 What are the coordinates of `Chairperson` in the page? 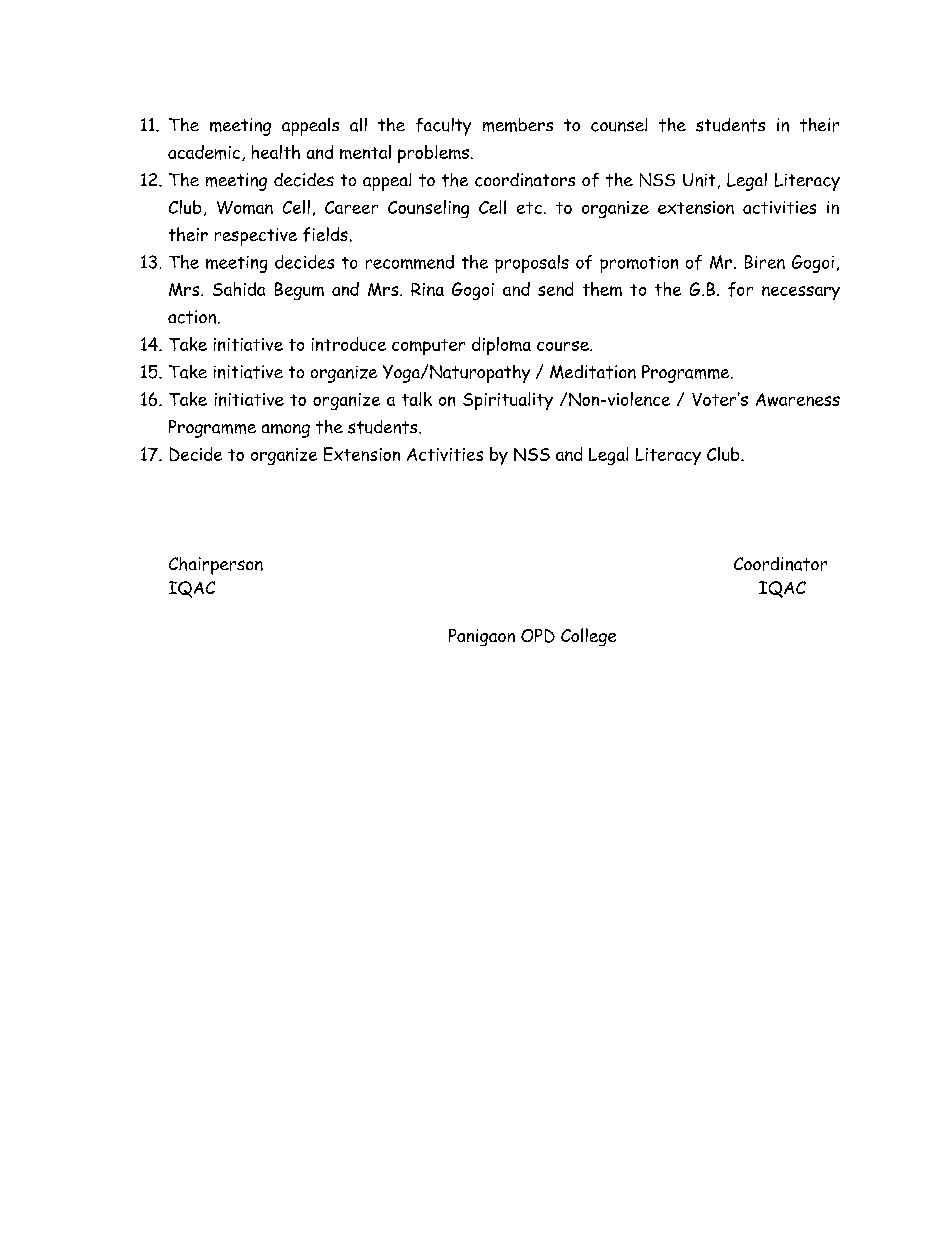 It's located at (216, 566).
